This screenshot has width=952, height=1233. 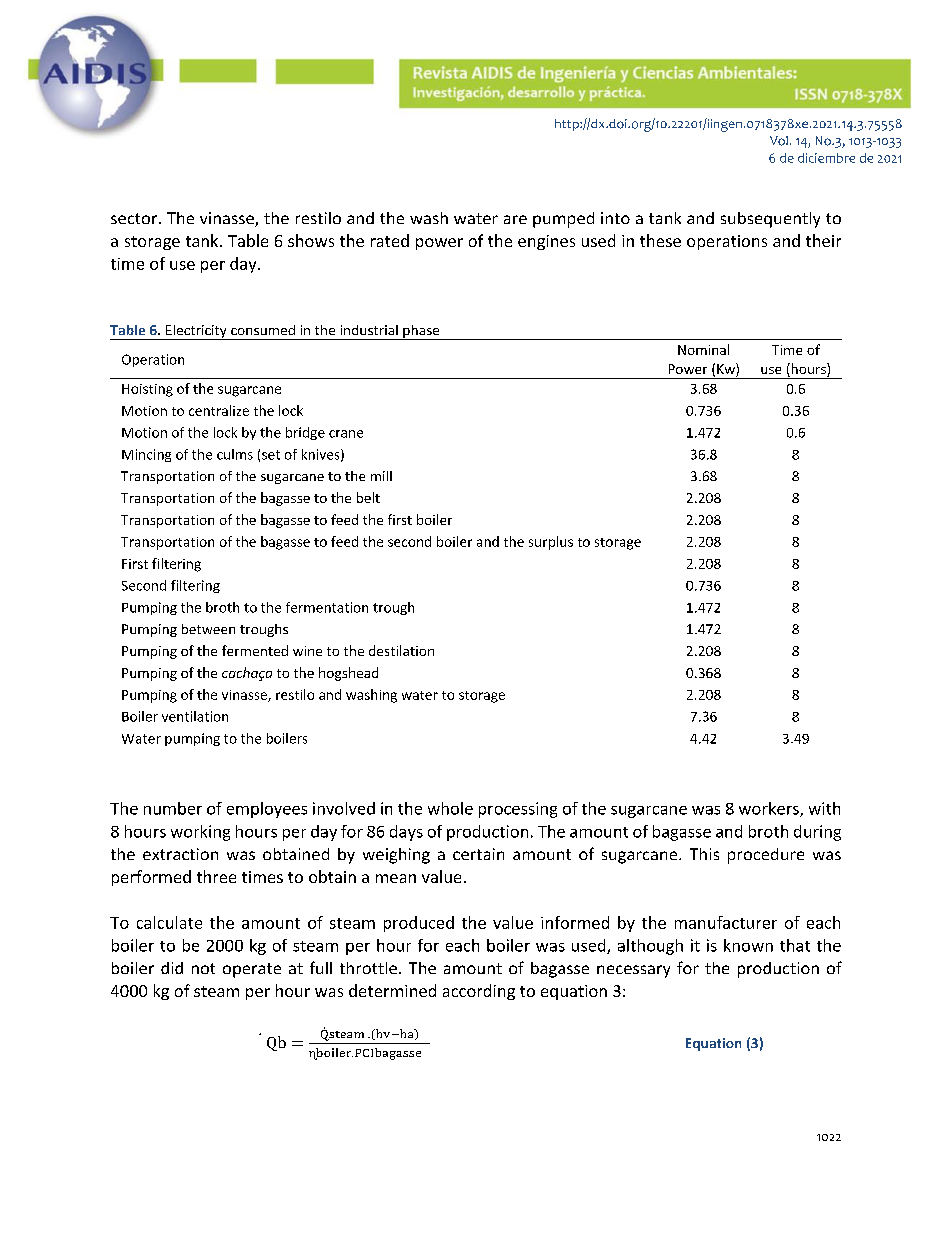 I want to click on Nominal, so click(x=703, y=349).
